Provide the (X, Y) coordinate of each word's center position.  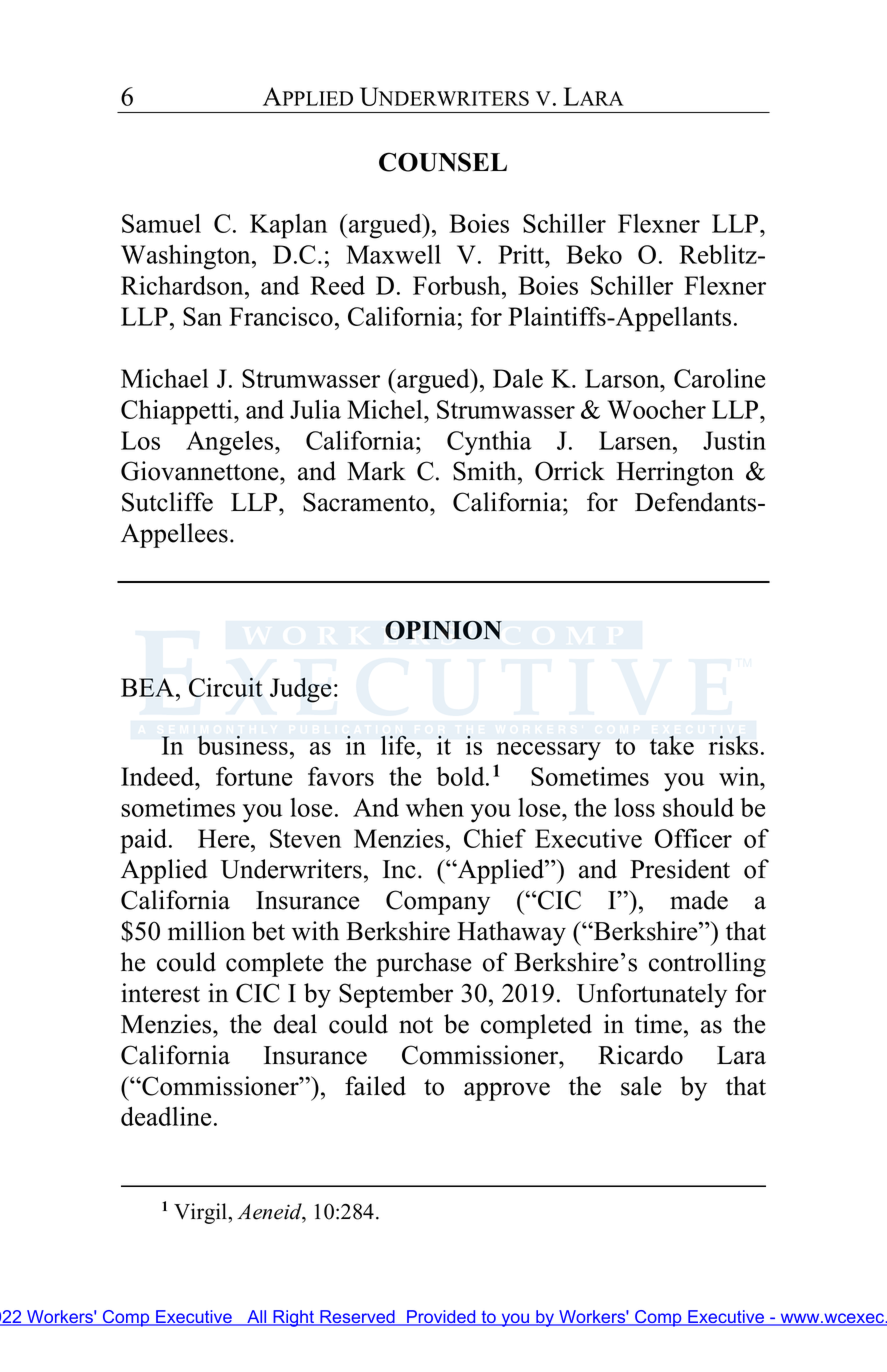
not (416, 1025)
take (672, 745)
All (257, 1318)
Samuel (161, 223)
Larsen (636, 440)
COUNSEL (443, 162)
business (242, 745)
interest (160, 993)
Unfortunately (652, 995)
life (399, 745)
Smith (486, 471)
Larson (623, 378)
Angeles (231, 443)
